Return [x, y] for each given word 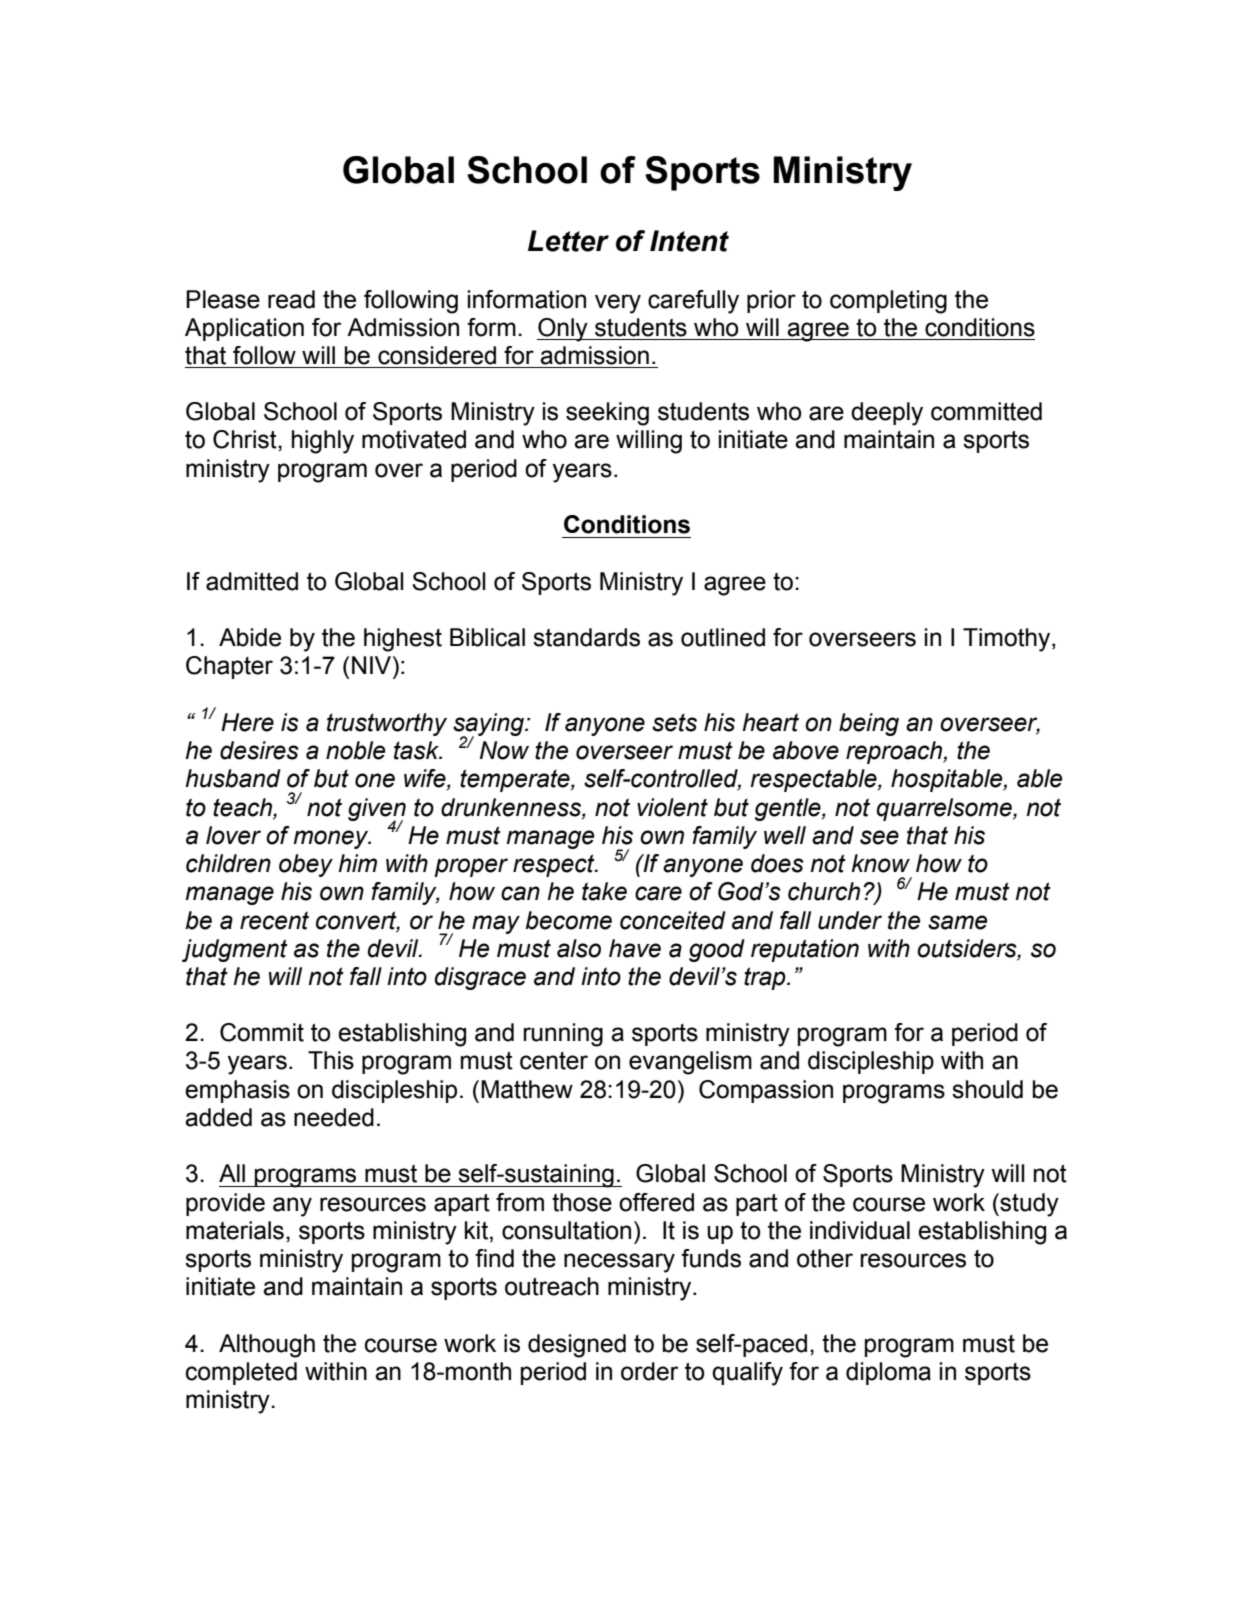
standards [586, 637]
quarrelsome [945, 809]
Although [267, 1346]
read [291, 299]
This [331, 1060]
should [987, 1089]
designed [577, 1346]
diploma [888, 1373]
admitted [252, 581]
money [332, 839]
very [618, 304]
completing [888, 302]
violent [672, 807]
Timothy [1008, 640]
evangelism [690, 1063]
